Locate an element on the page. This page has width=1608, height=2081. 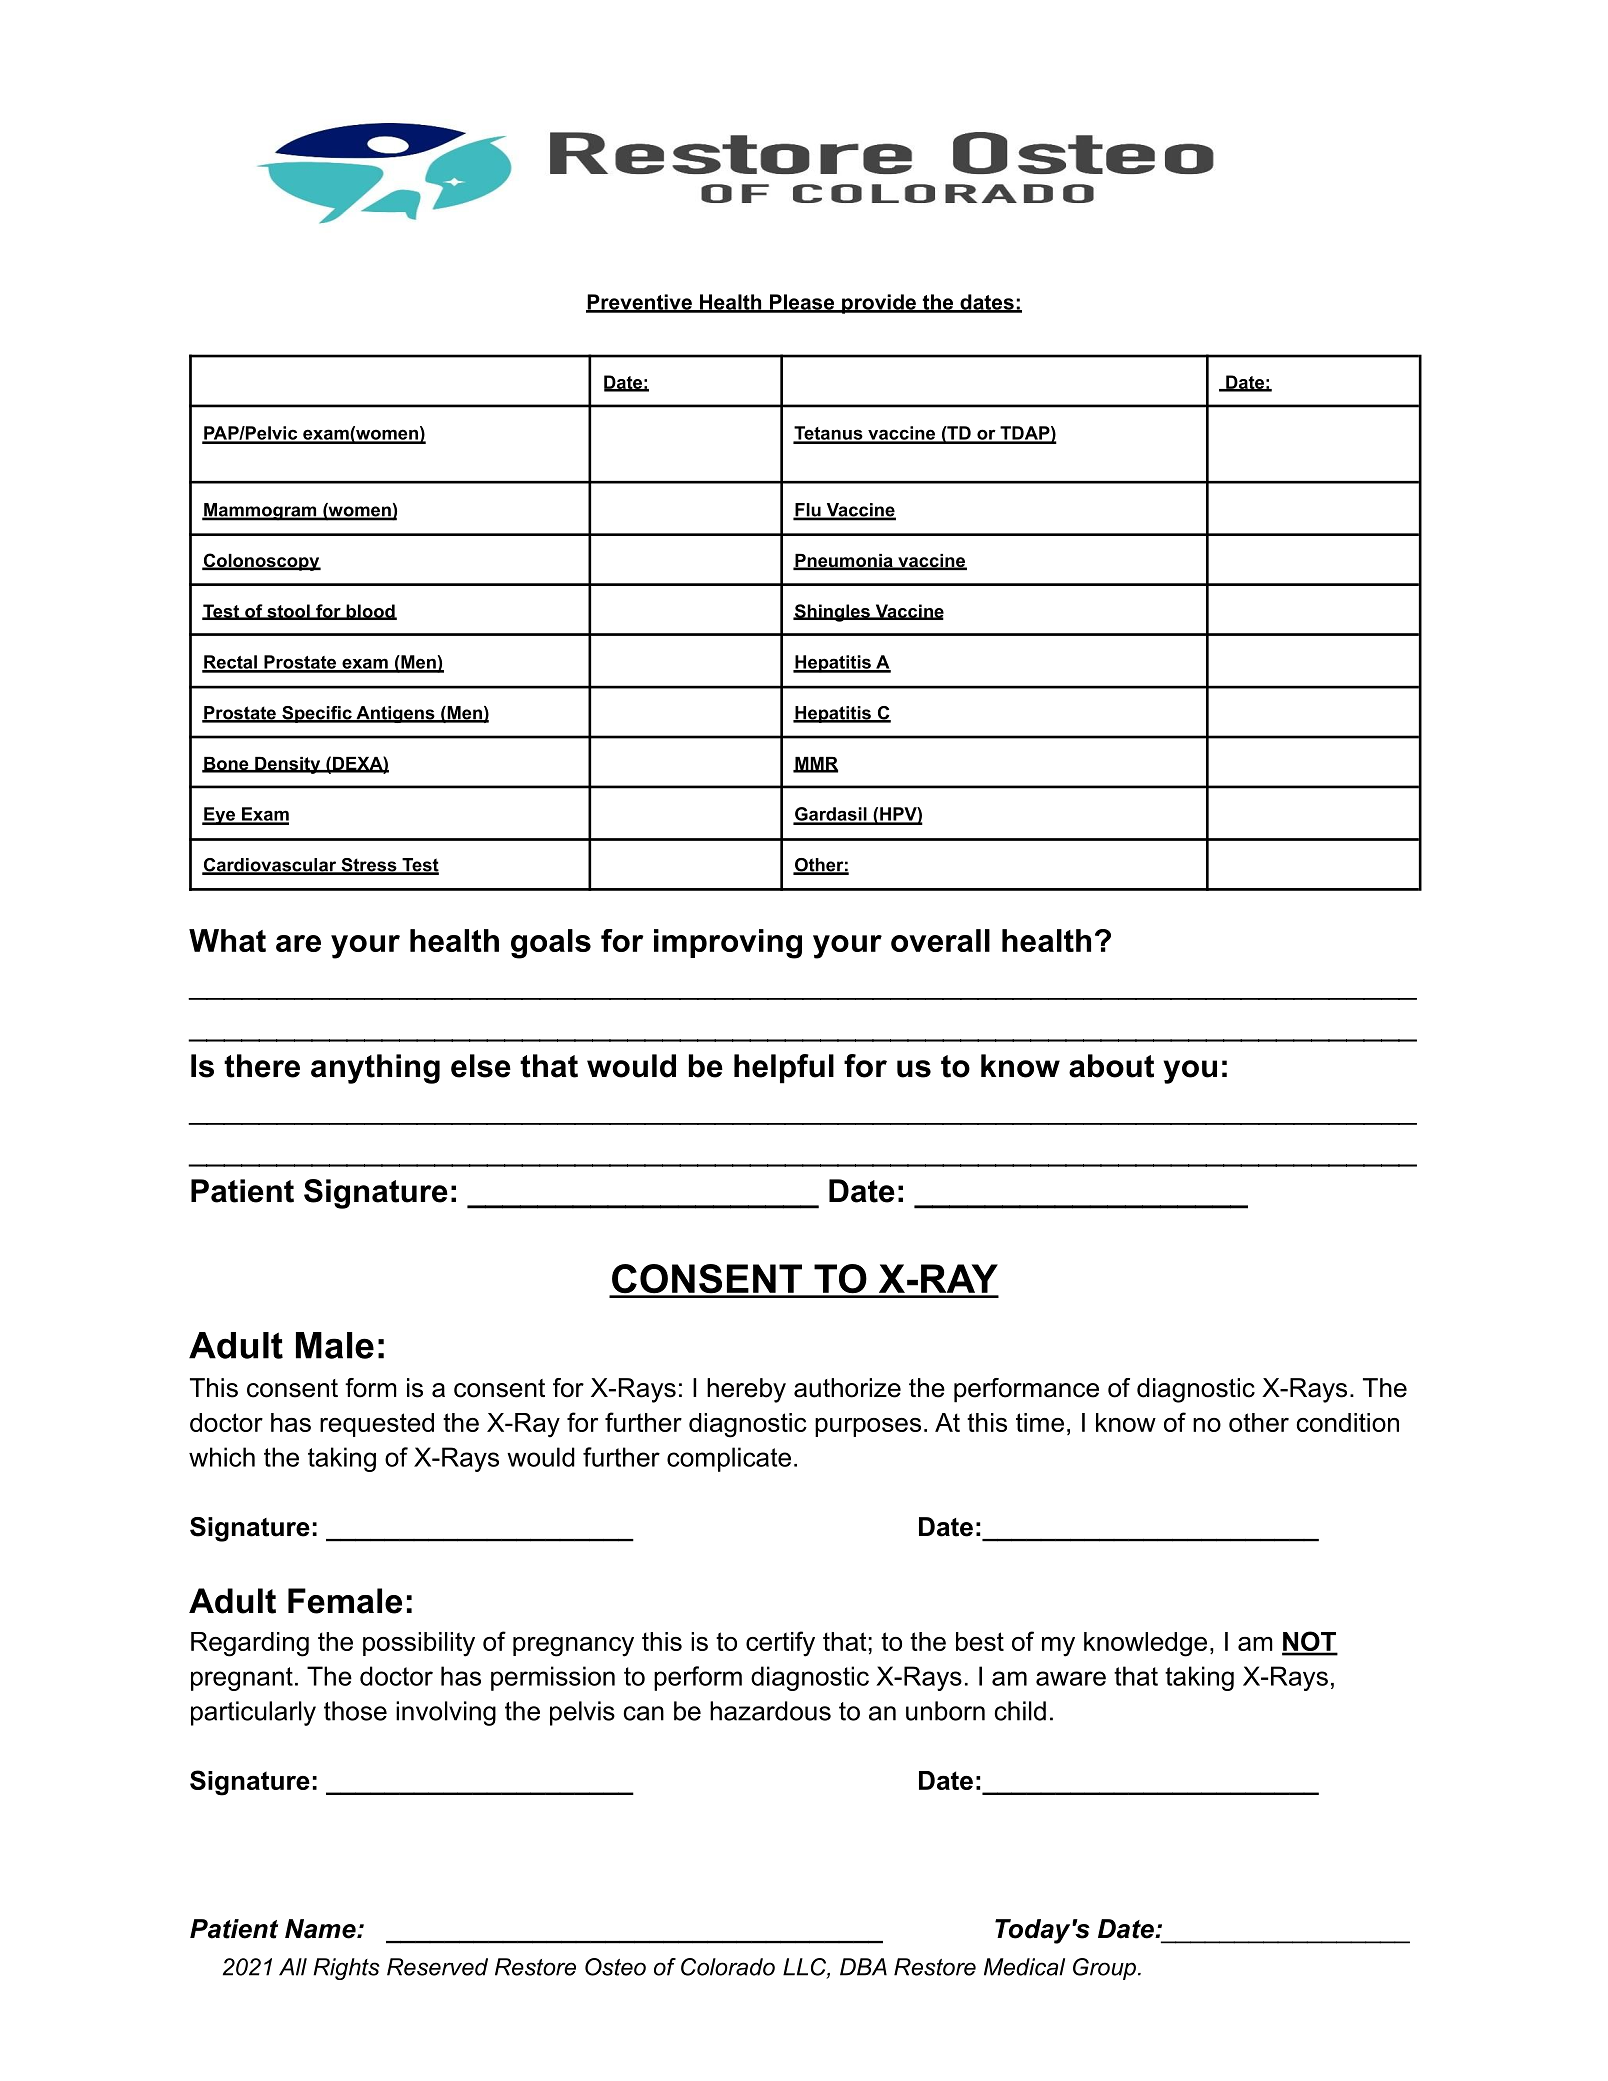
aware is located at coordinates (1071, 1678).
